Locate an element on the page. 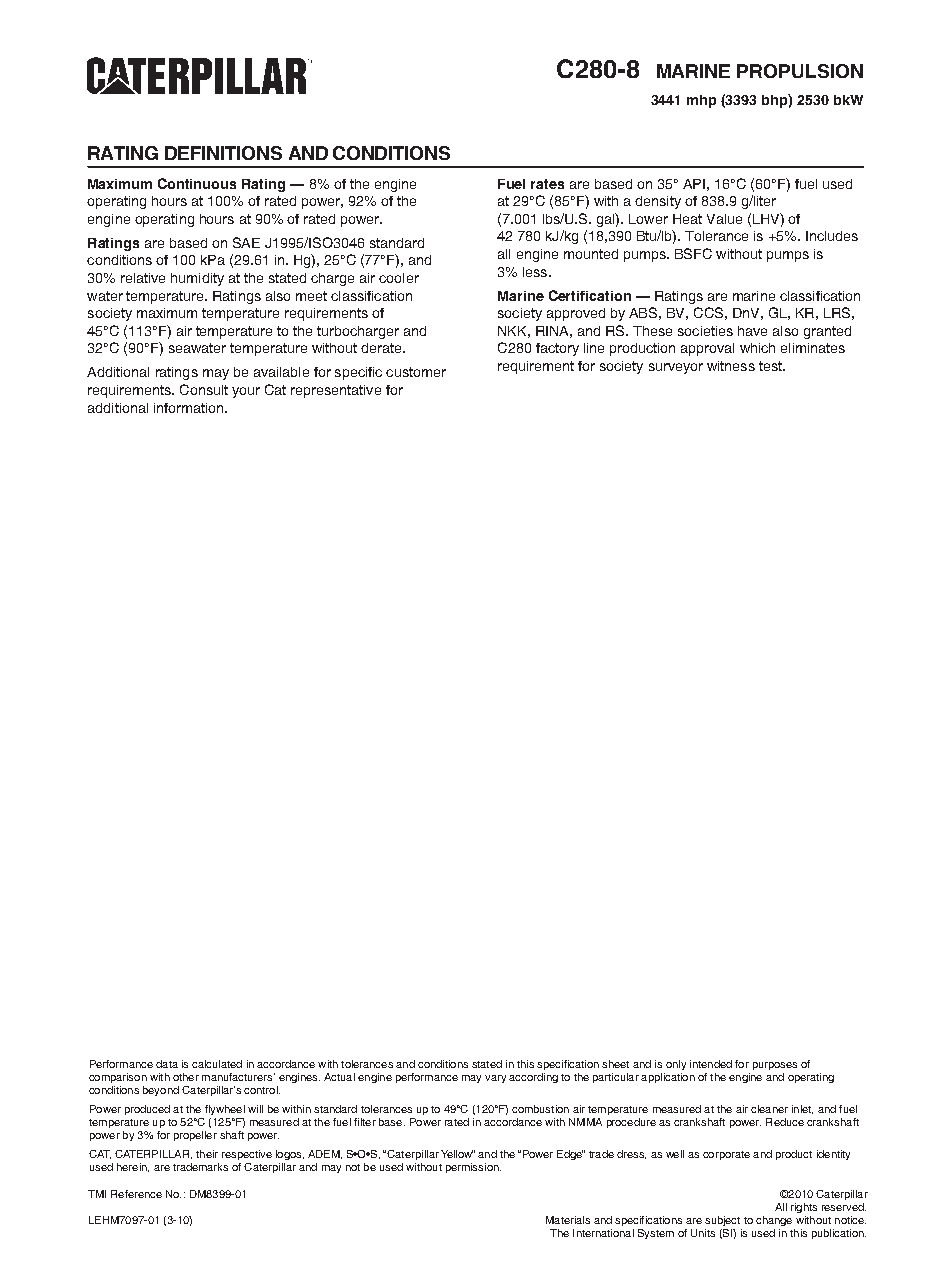 The width and height of the document is (952, 1267). information is located at coordinates (190, 408).
